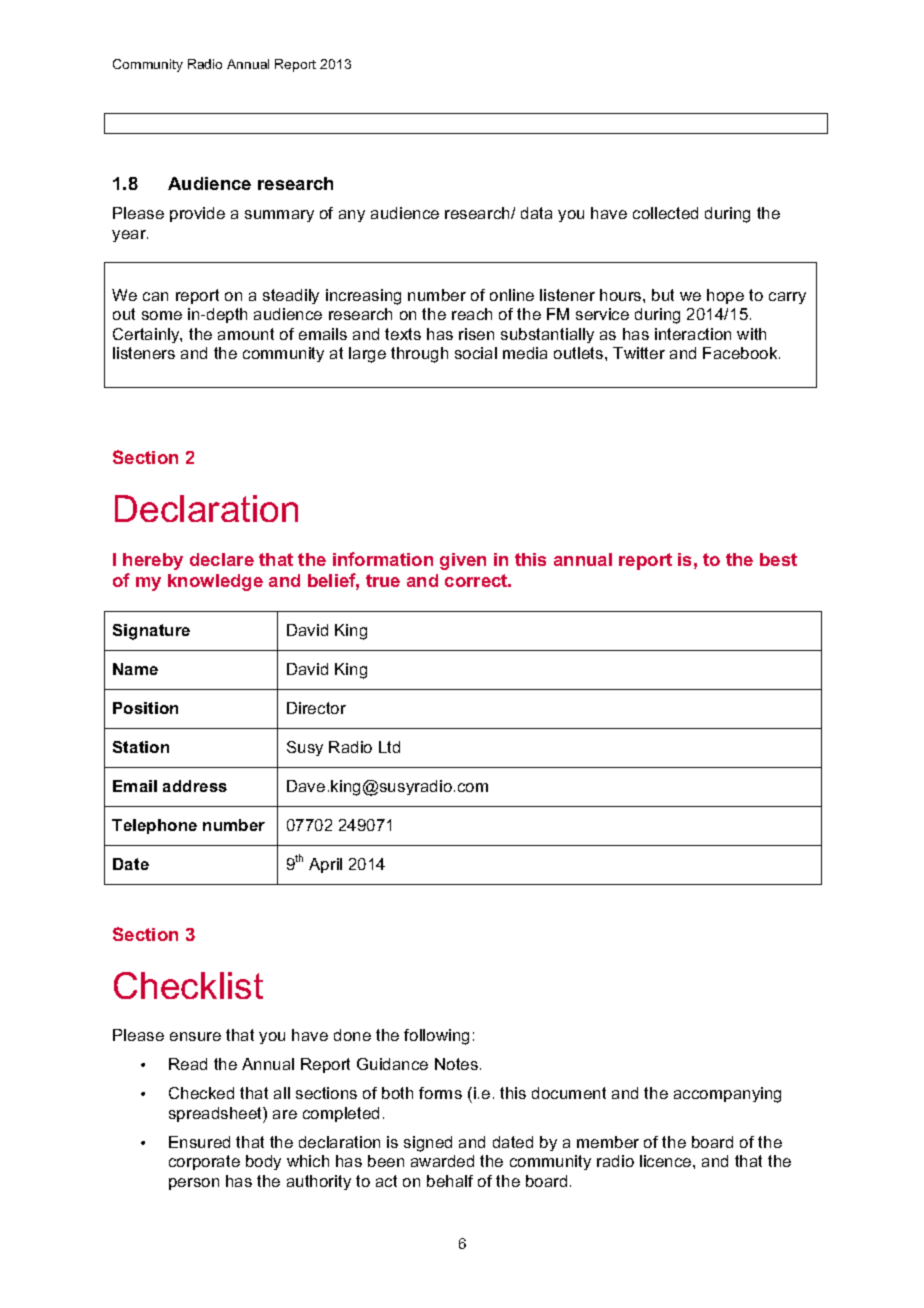 This document has height=1308, width=924. Describe the element at coordinates (204, 1162) in the document. I see `corporate` at that location.
